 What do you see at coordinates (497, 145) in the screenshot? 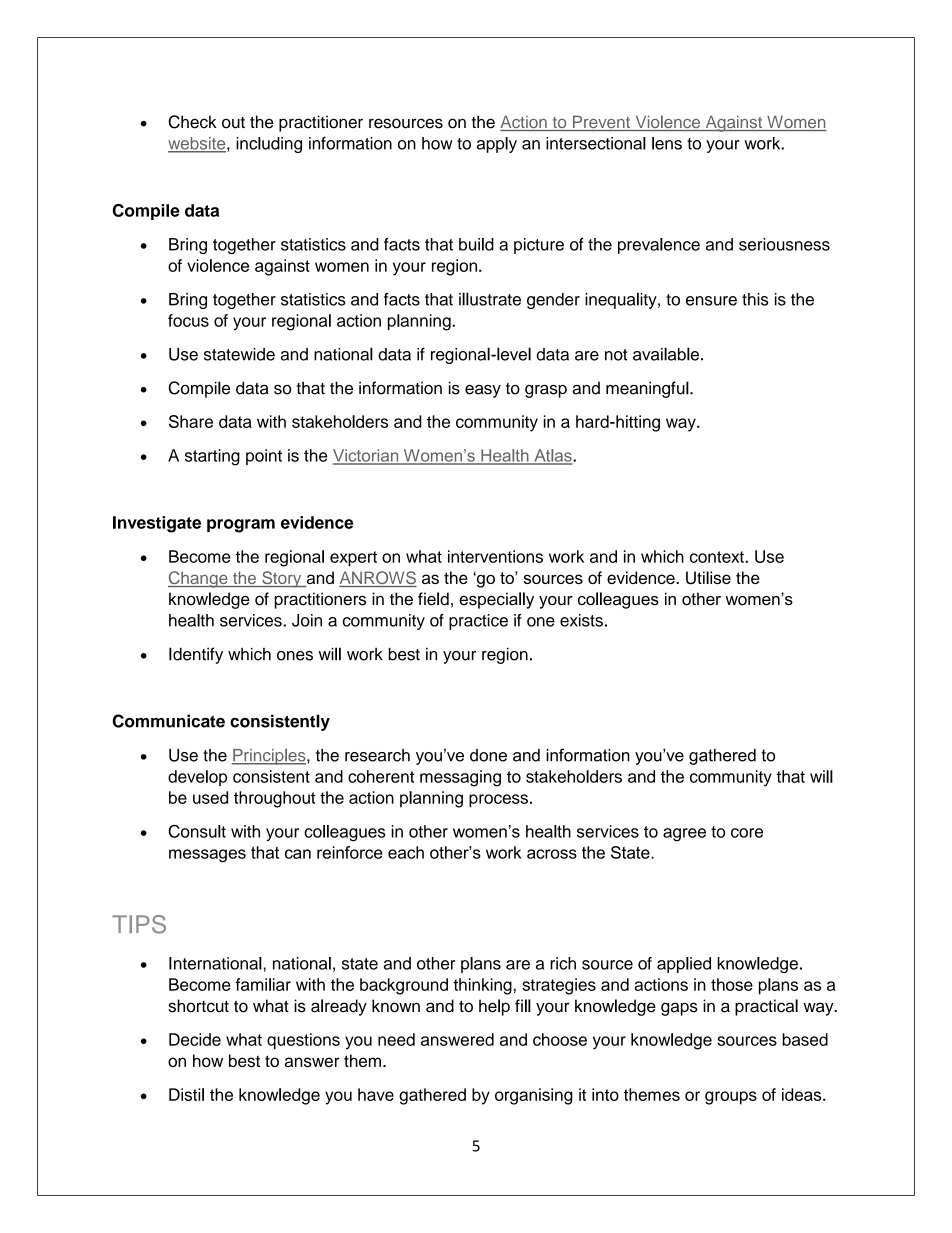
I see `apply` at bounding box center [497, 145].
